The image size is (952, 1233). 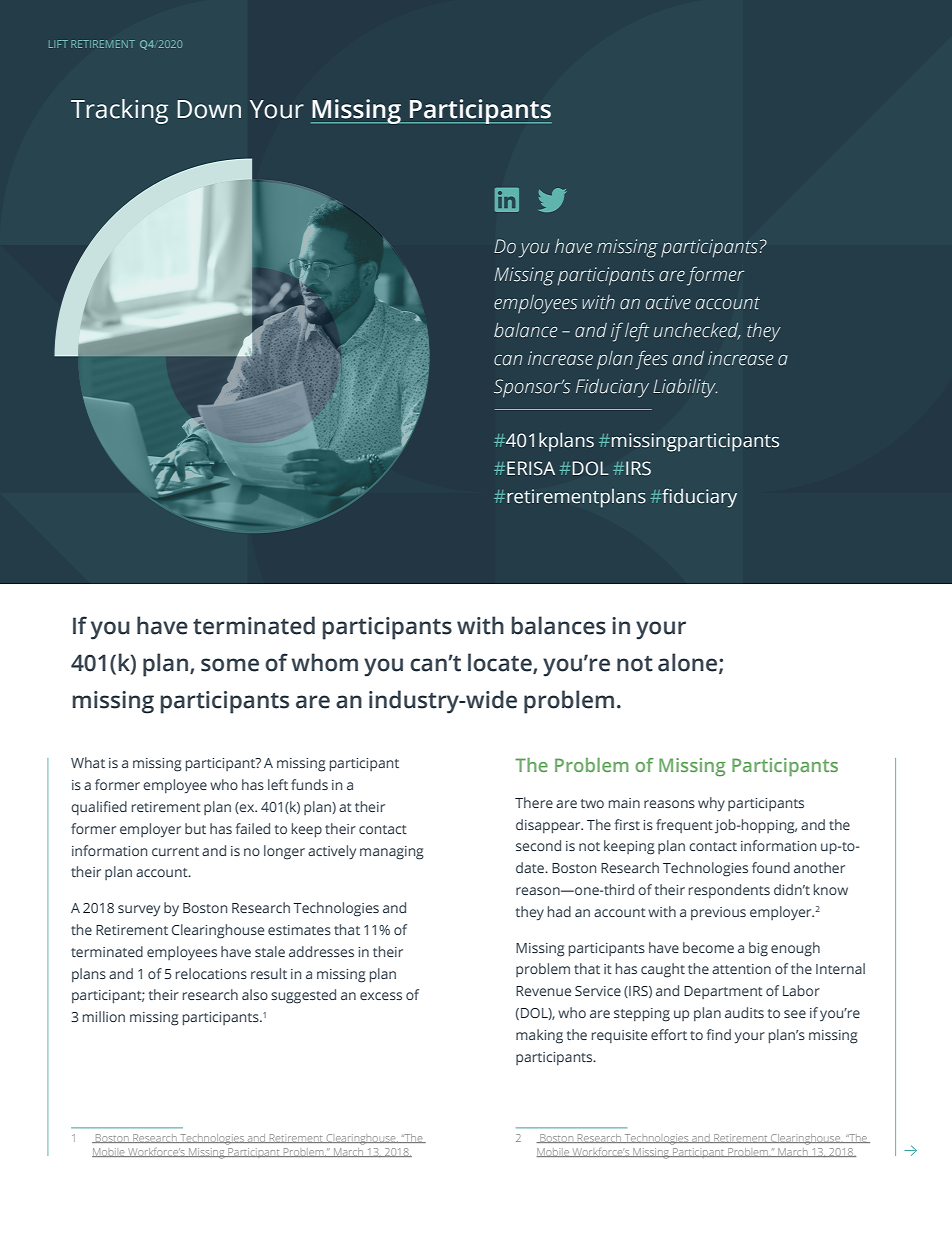 What do you see at coordinates (501, 663) in the image?
I see `locate` at bounding box center [501, 663].
